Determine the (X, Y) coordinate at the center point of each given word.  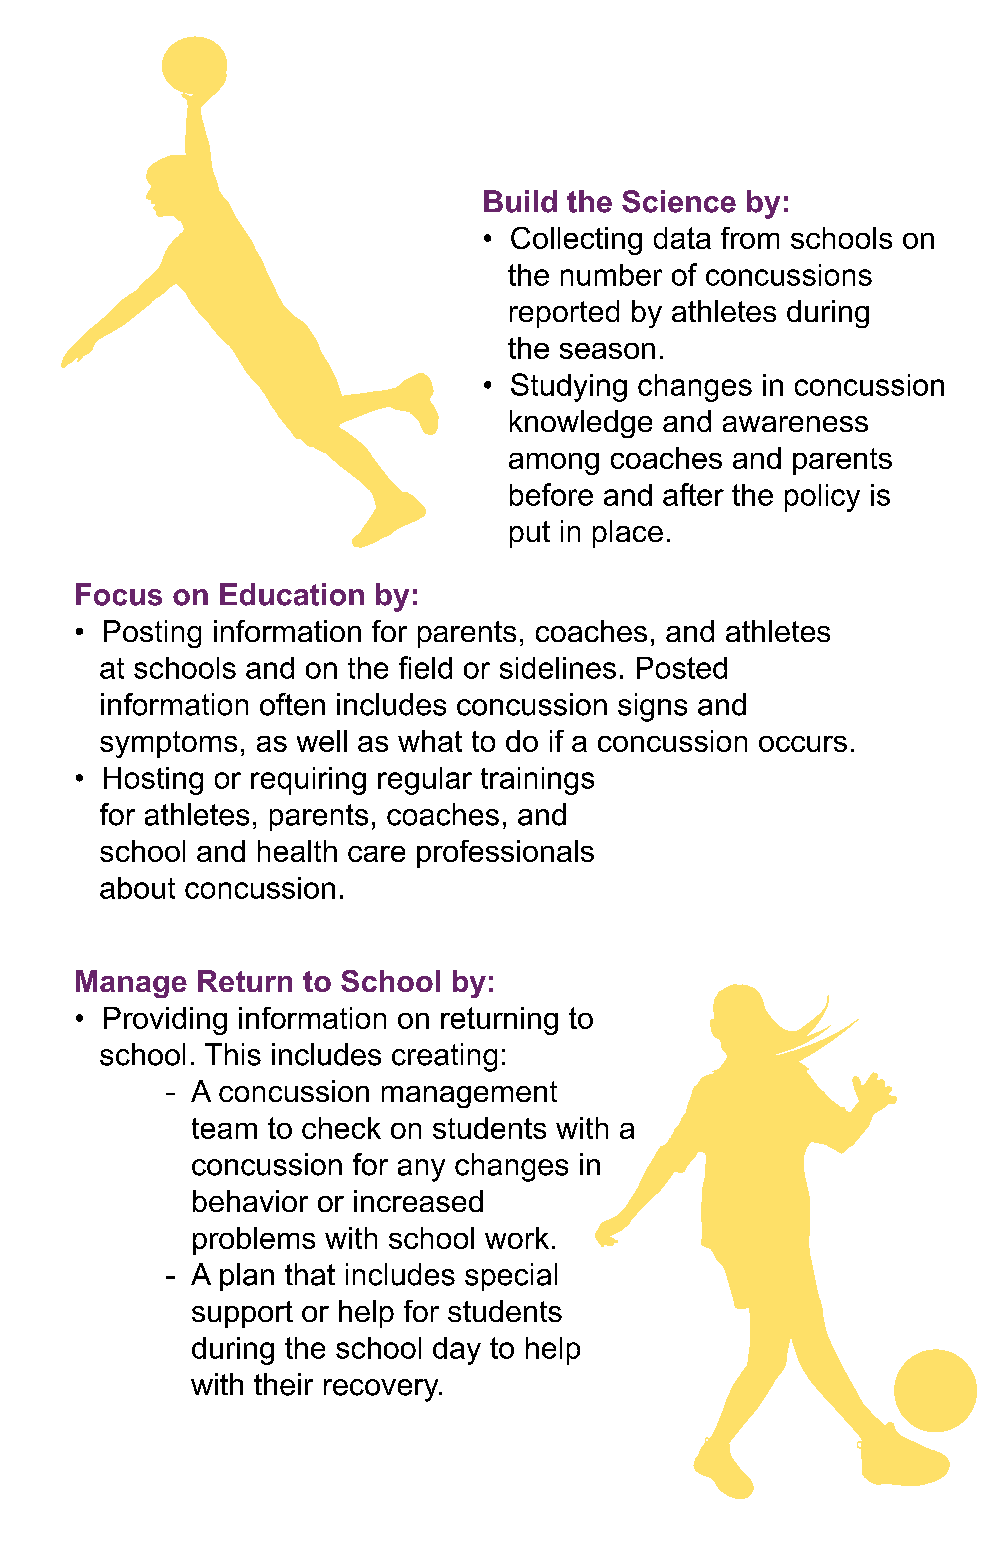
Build (520, 201)
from (750, 238)
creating (444, 1057)
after (693, 494)
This (233, 1054)
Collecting (576, 241)
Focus (119, 594)
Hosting (153, 781)
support (242, 1314)
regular (425, 781)
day (457, 1351)
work (517, 1238)
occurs (803, 744)
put (530, 534)
